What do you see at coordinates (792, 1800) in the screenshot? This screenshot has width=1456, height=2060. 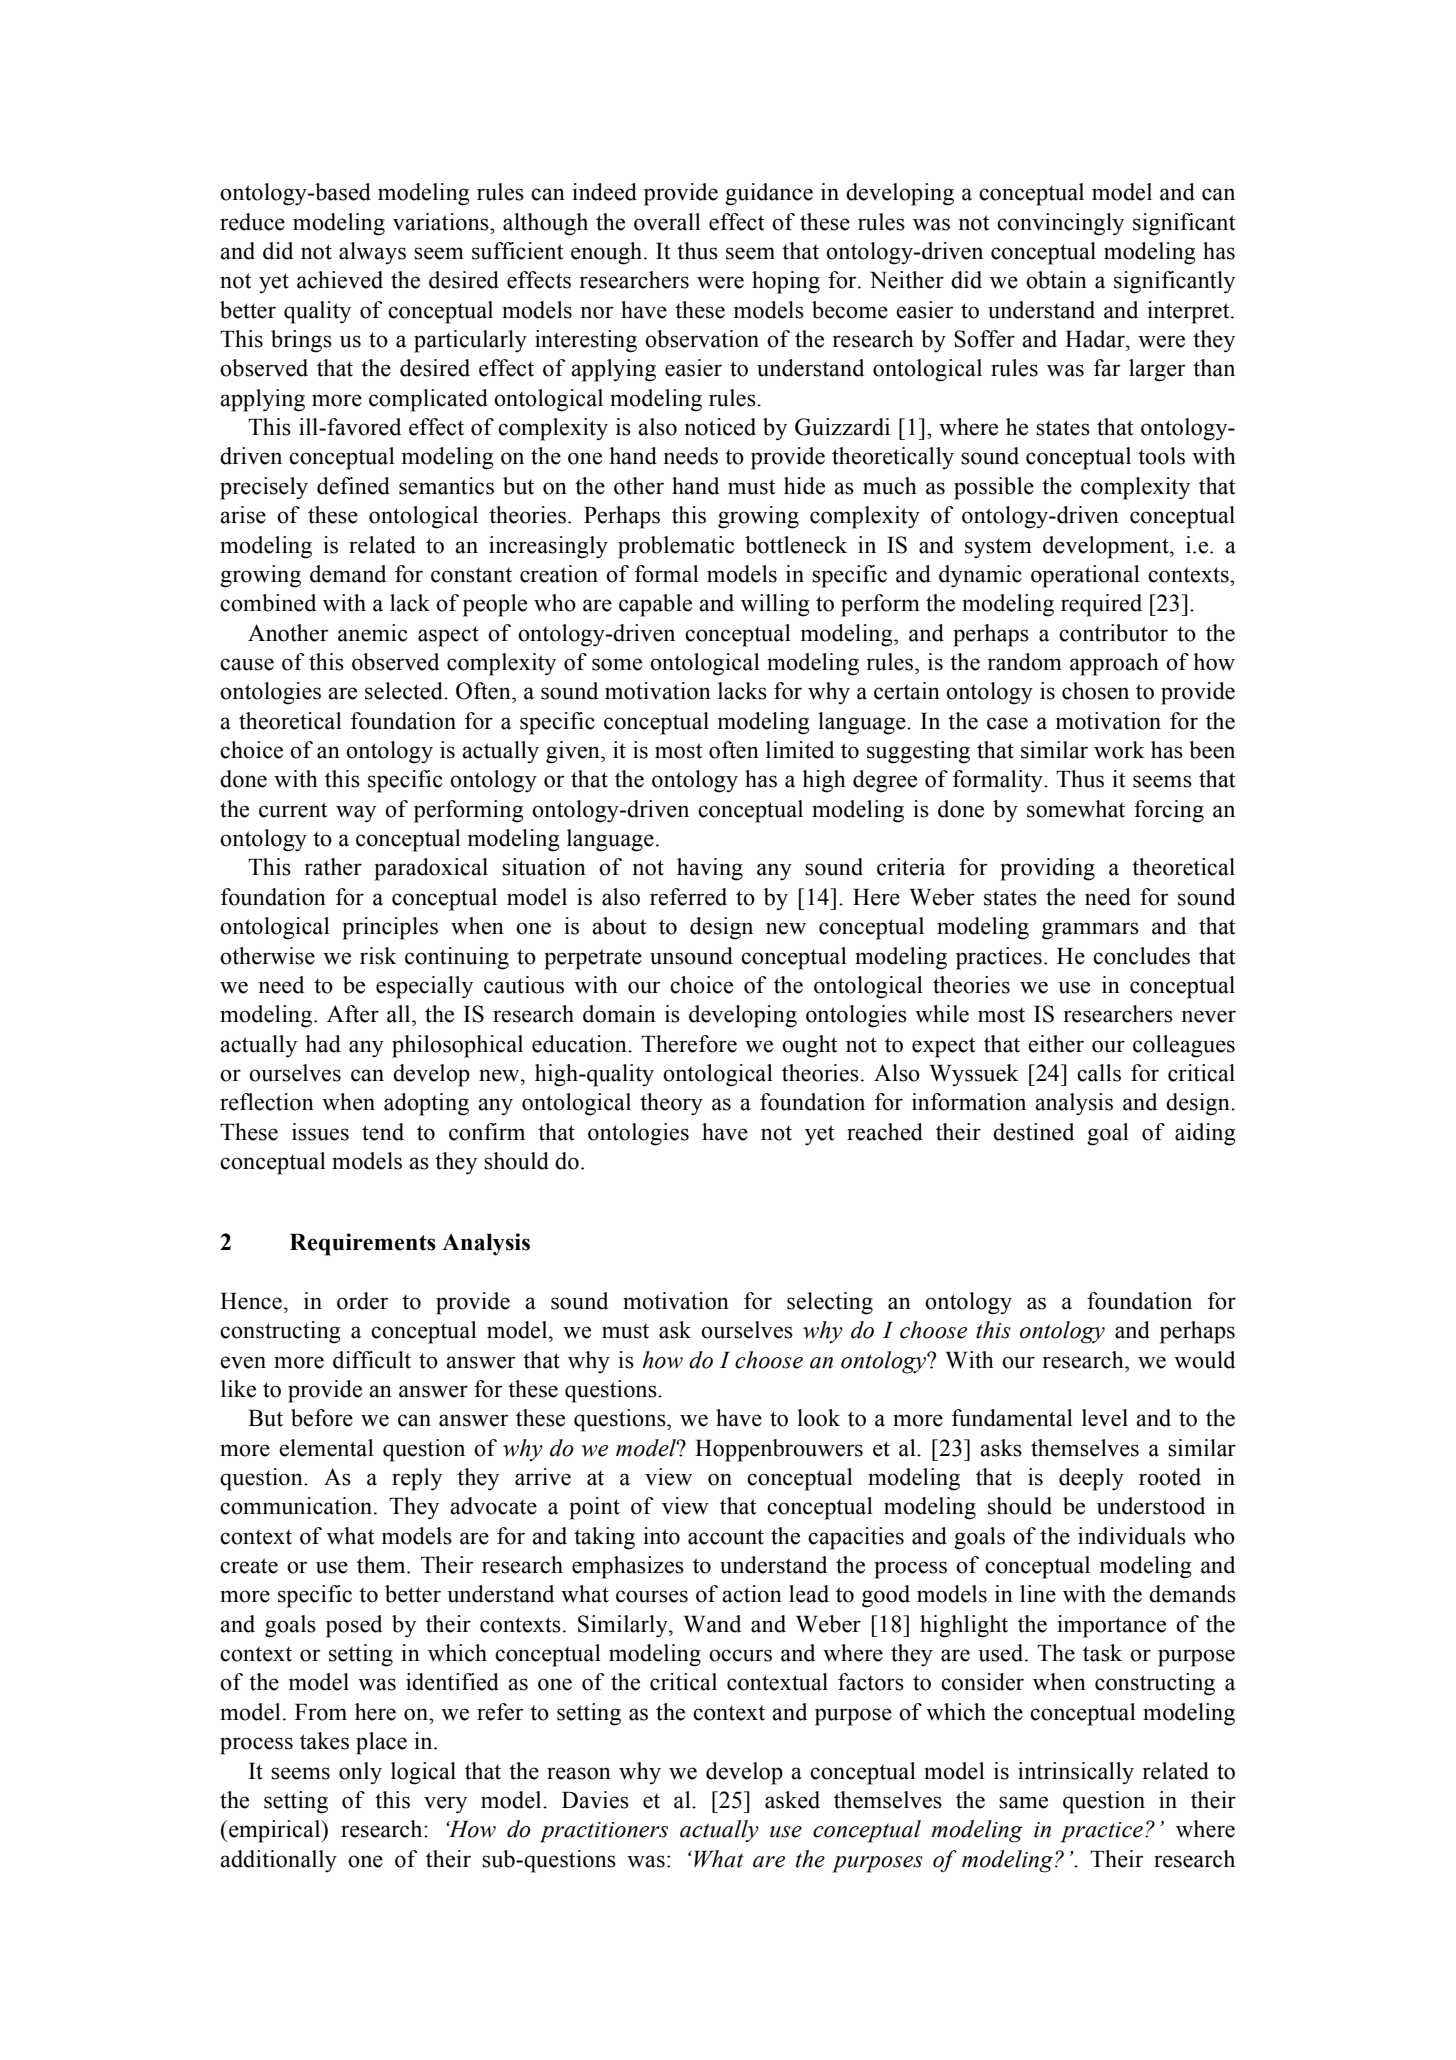 I see `asked` at bounding box center [792, 1800].
